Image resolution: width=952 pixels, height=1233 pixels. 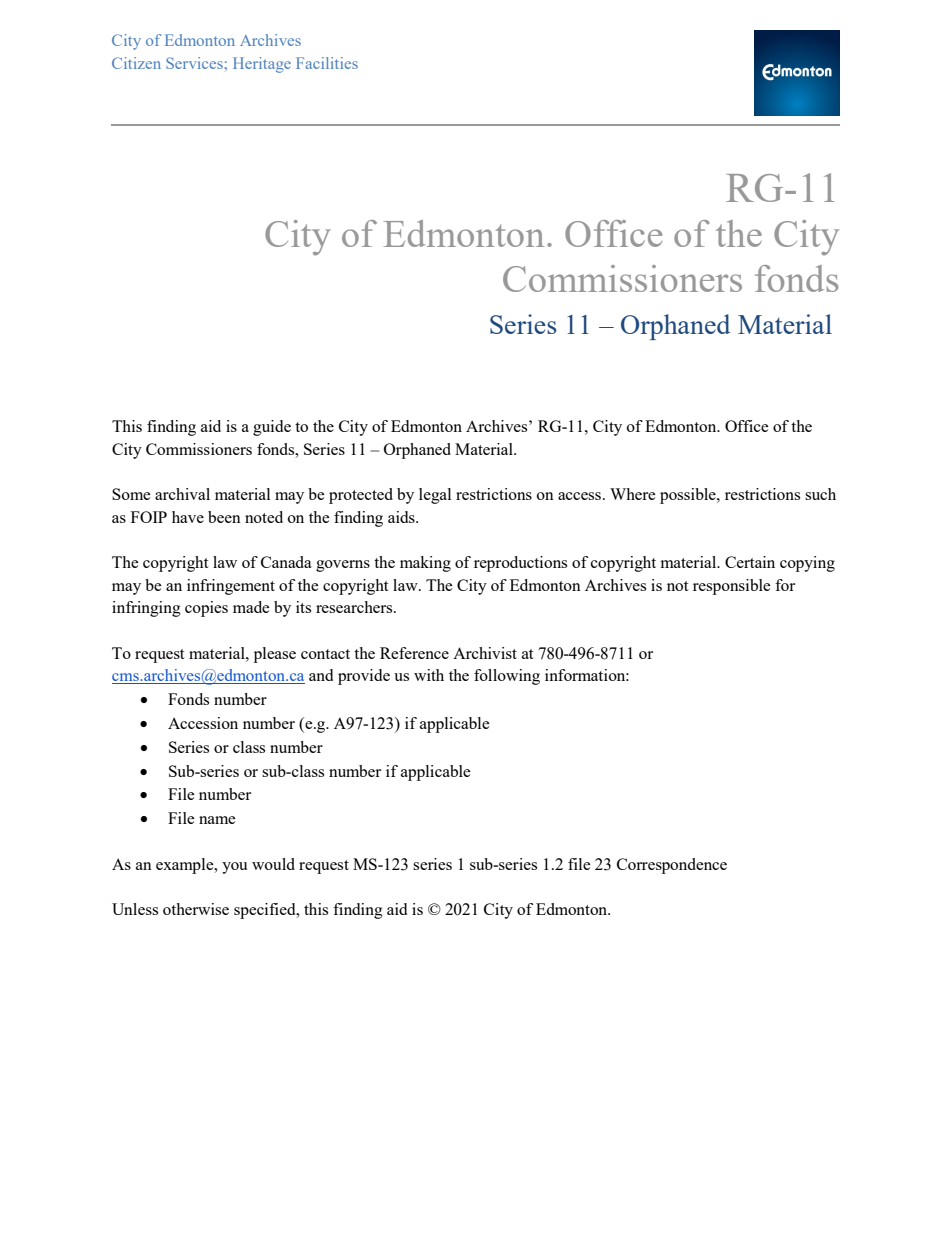 I want to click on Archivist, so click(x=485, y=653).
